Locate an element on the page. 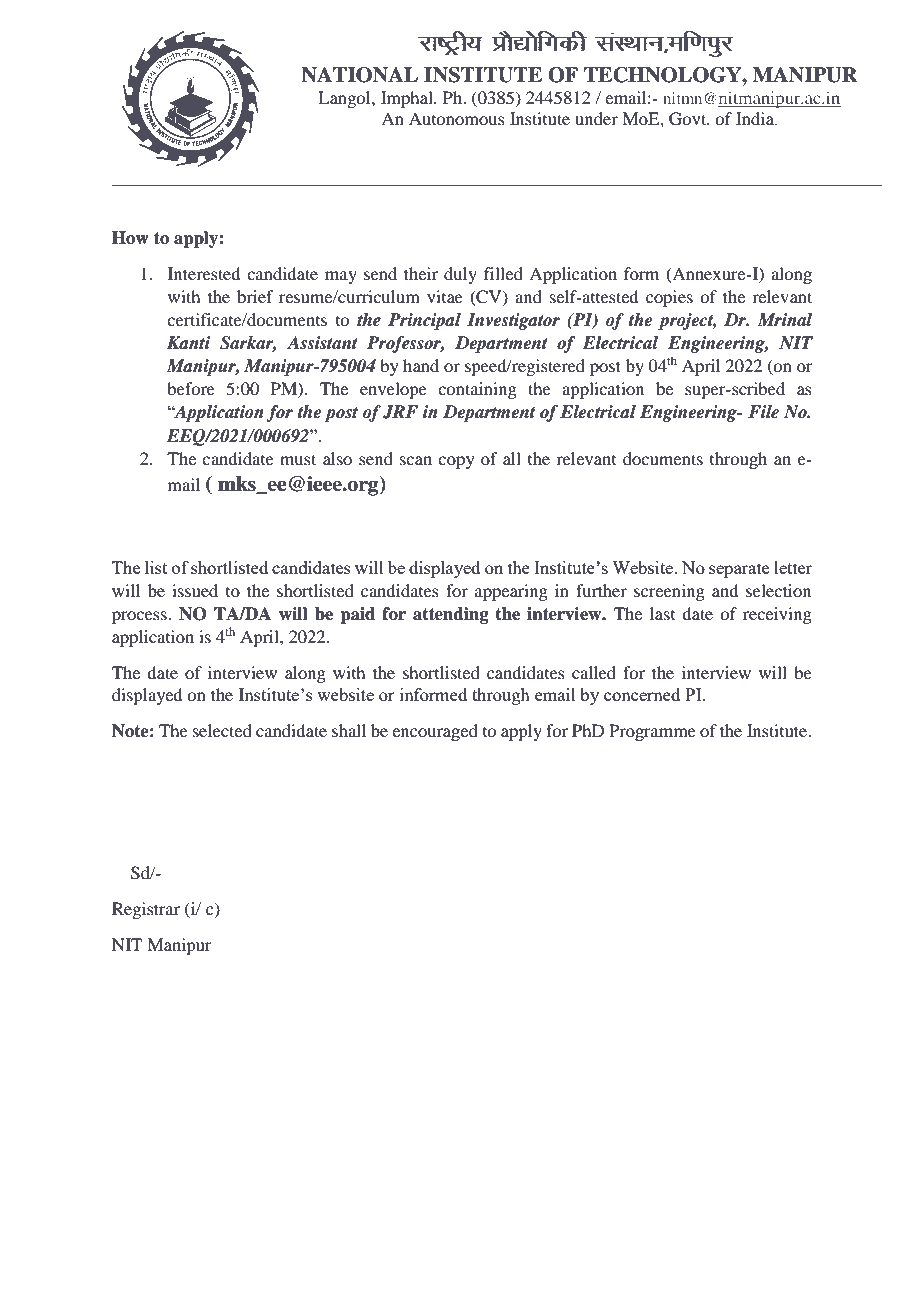  selected is located at coordinates (222, 730).
